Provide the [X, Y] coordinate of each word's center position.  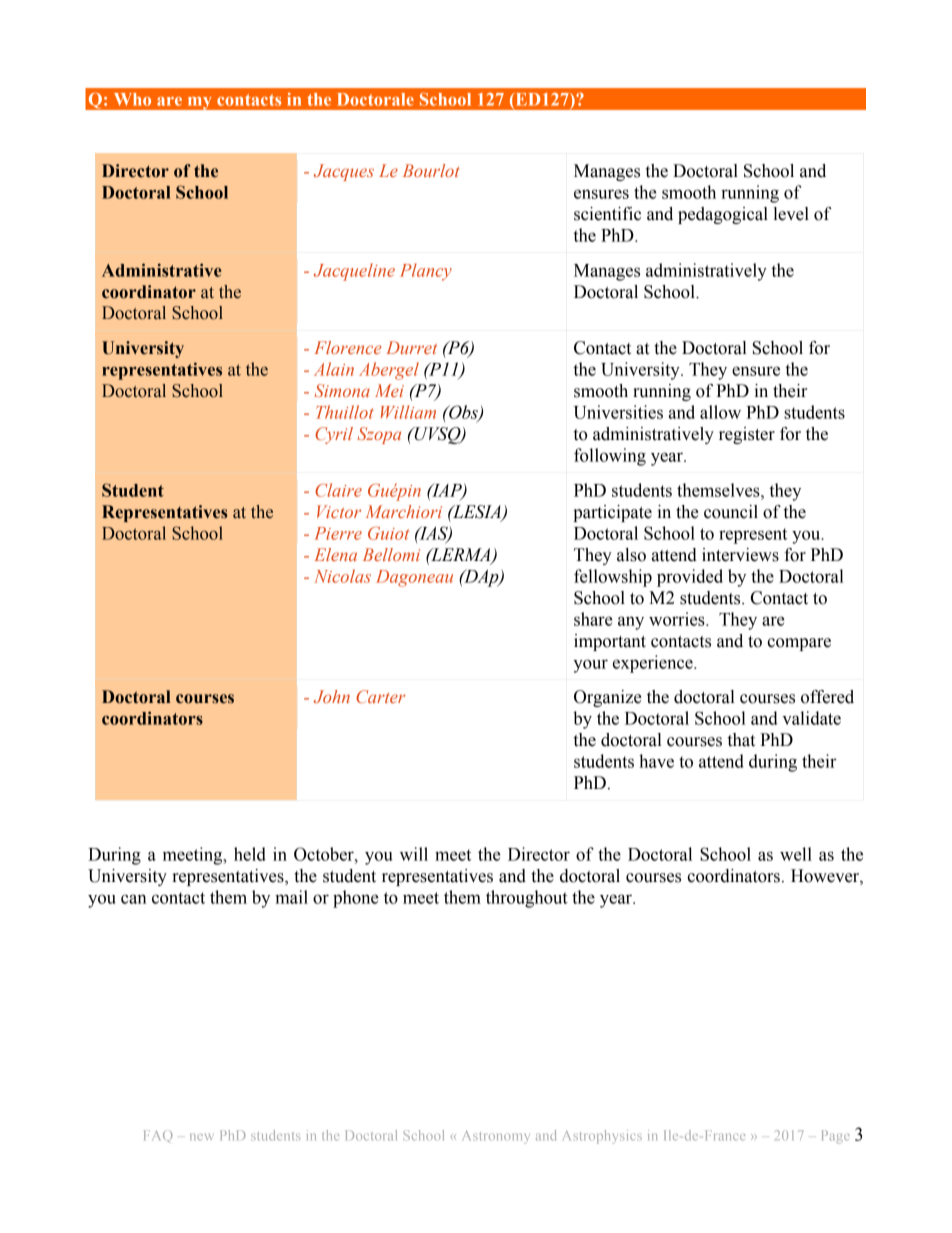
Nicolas [342, 576]
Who [132, 99]
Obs [463, 413]
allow [720, 412]
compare [799, 644]
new [202, 1137]
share [593, 619]
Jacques [344, 172]
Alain [334, 369]
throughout [527, 899]
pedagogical [723, 215]
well [796, 854]
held [250, 854]
